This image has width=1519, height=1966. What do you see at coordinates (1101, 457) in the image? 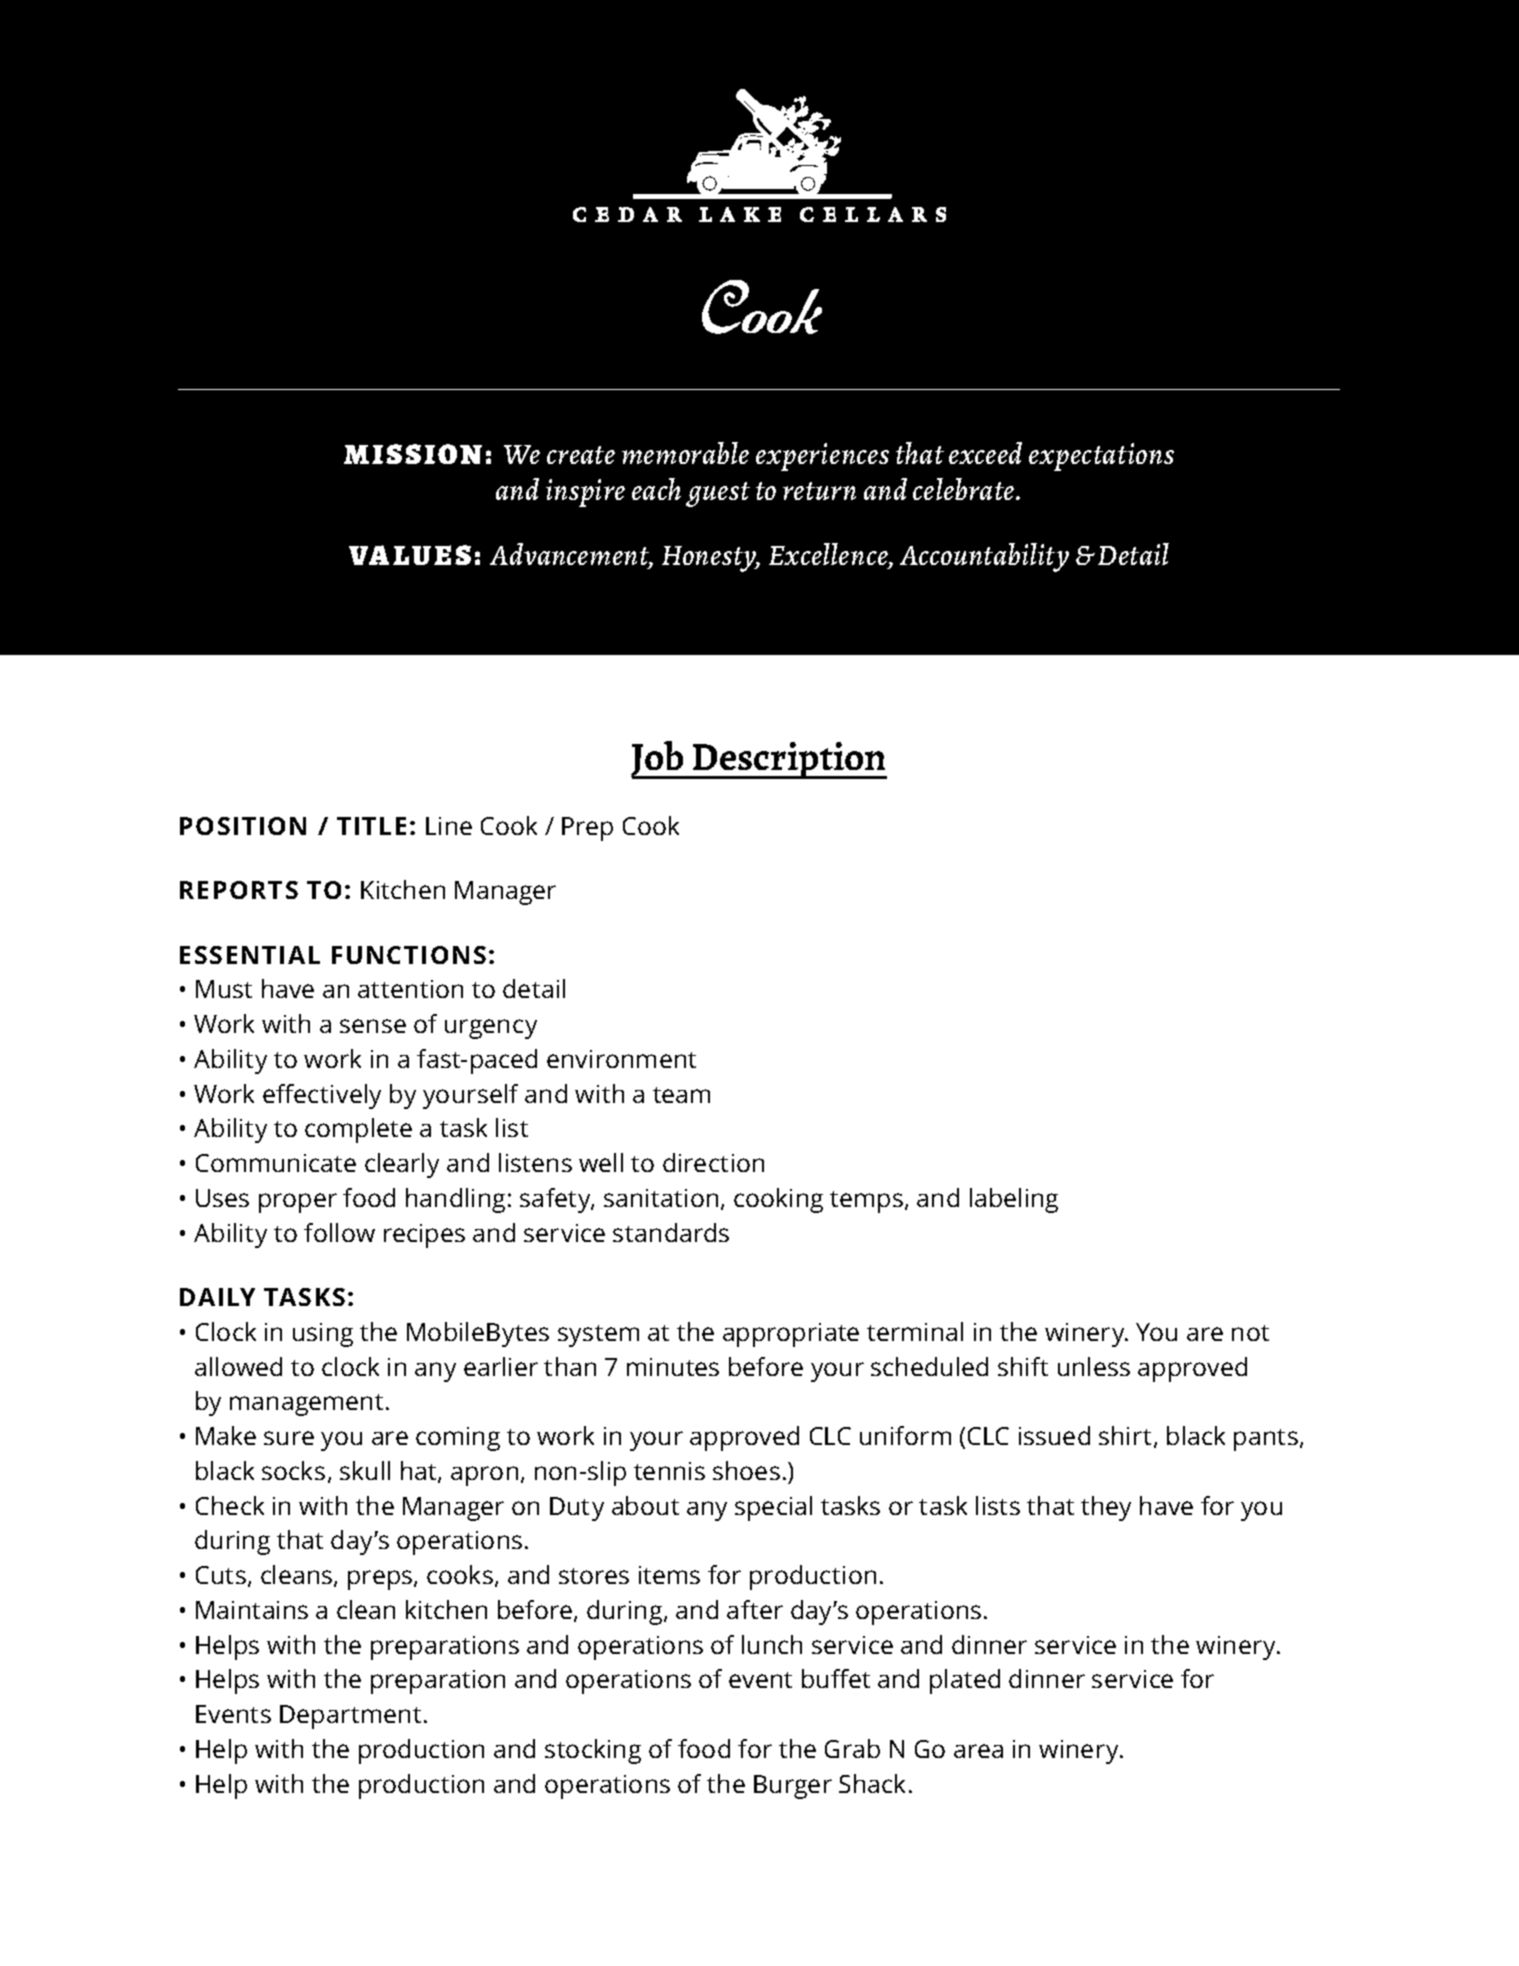
I see `expectations` at bounding box center [1101, 457].
